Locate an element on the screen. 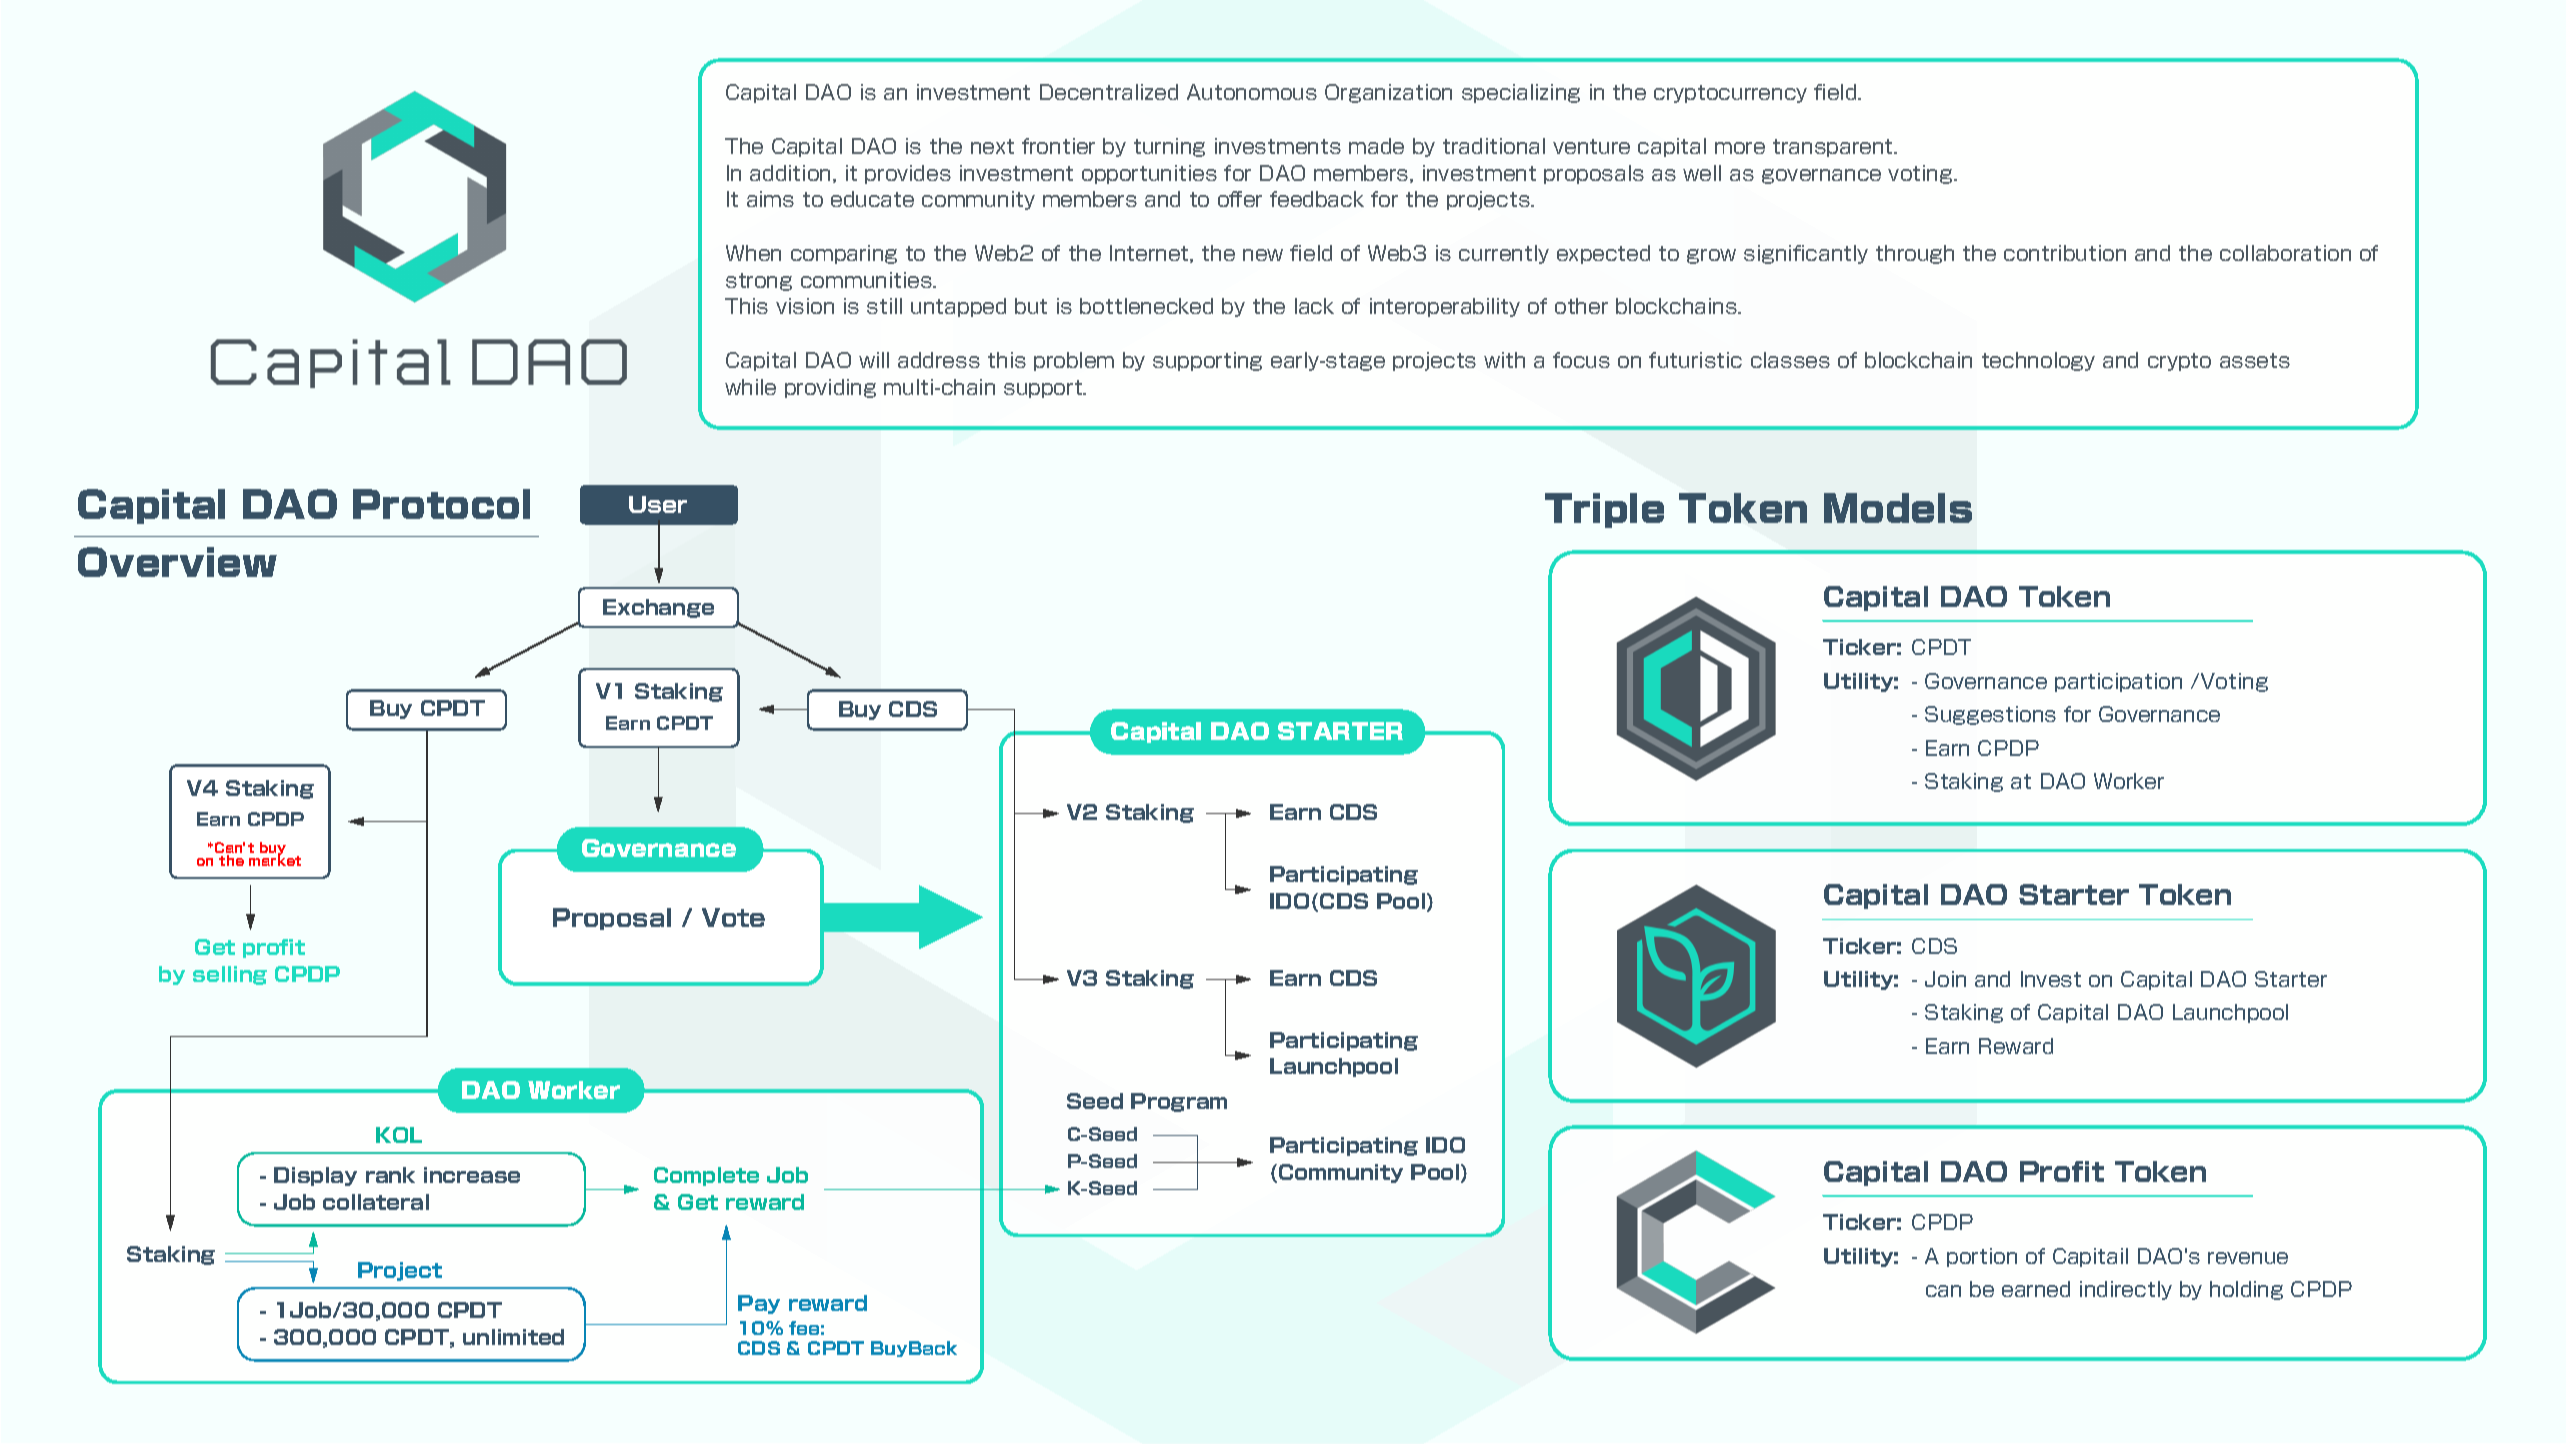  Exchange is located at coordinates (658, 608).
